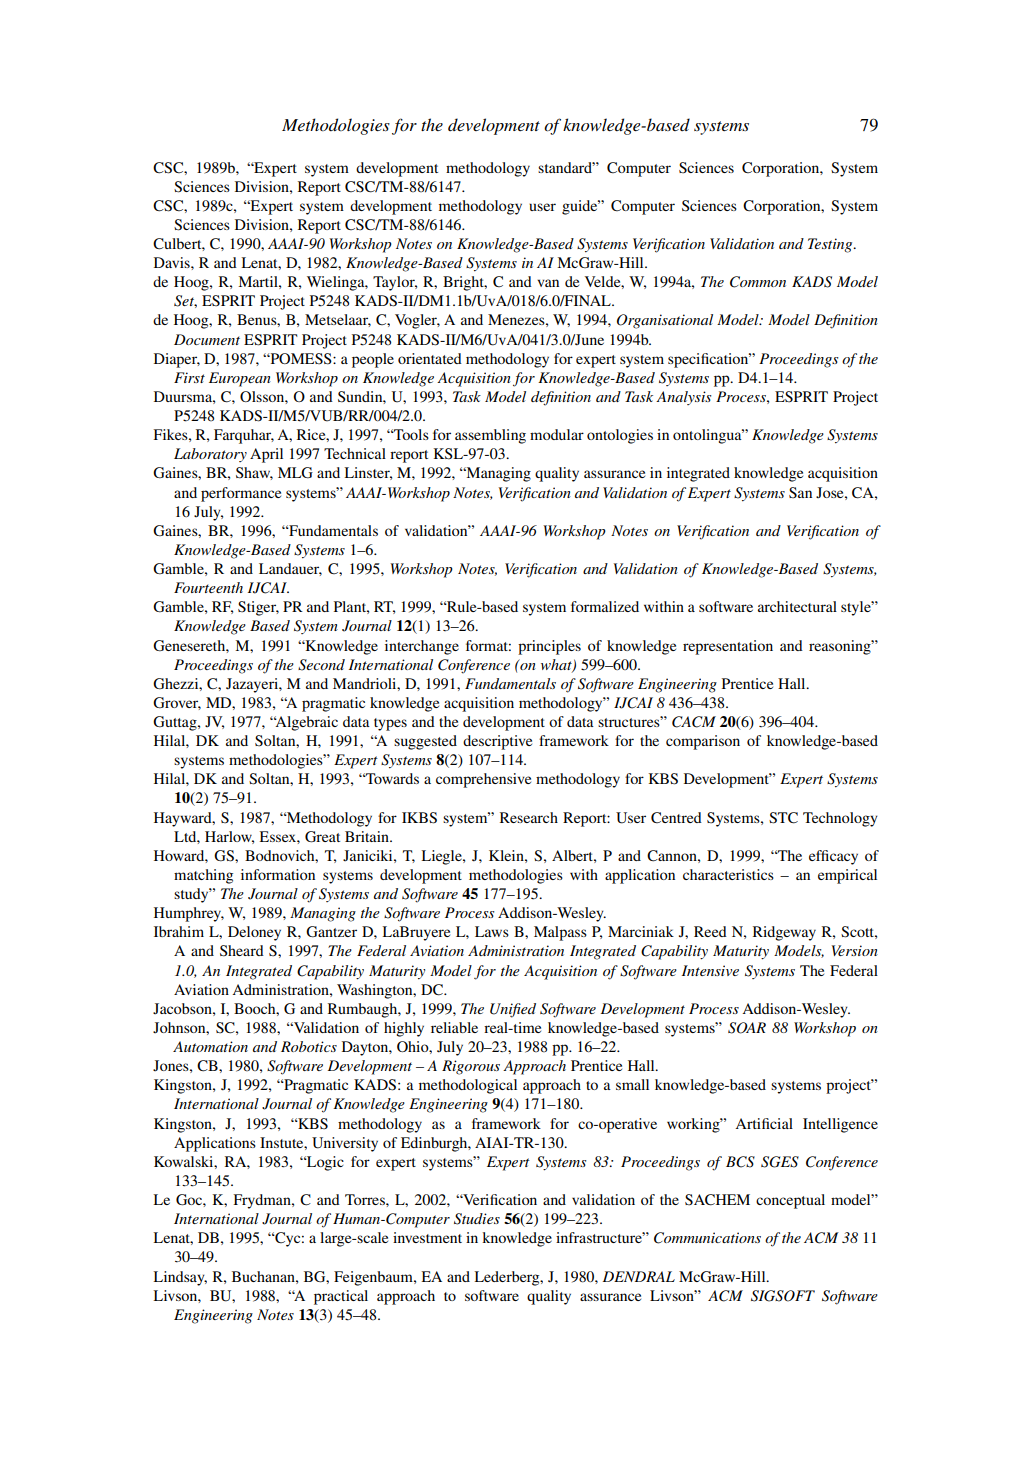 Image resolution: width=1032 pixels, height=1460 pixels. Describe the element at coordinates (173, 262) in the document. I see `Davis` at that location.
